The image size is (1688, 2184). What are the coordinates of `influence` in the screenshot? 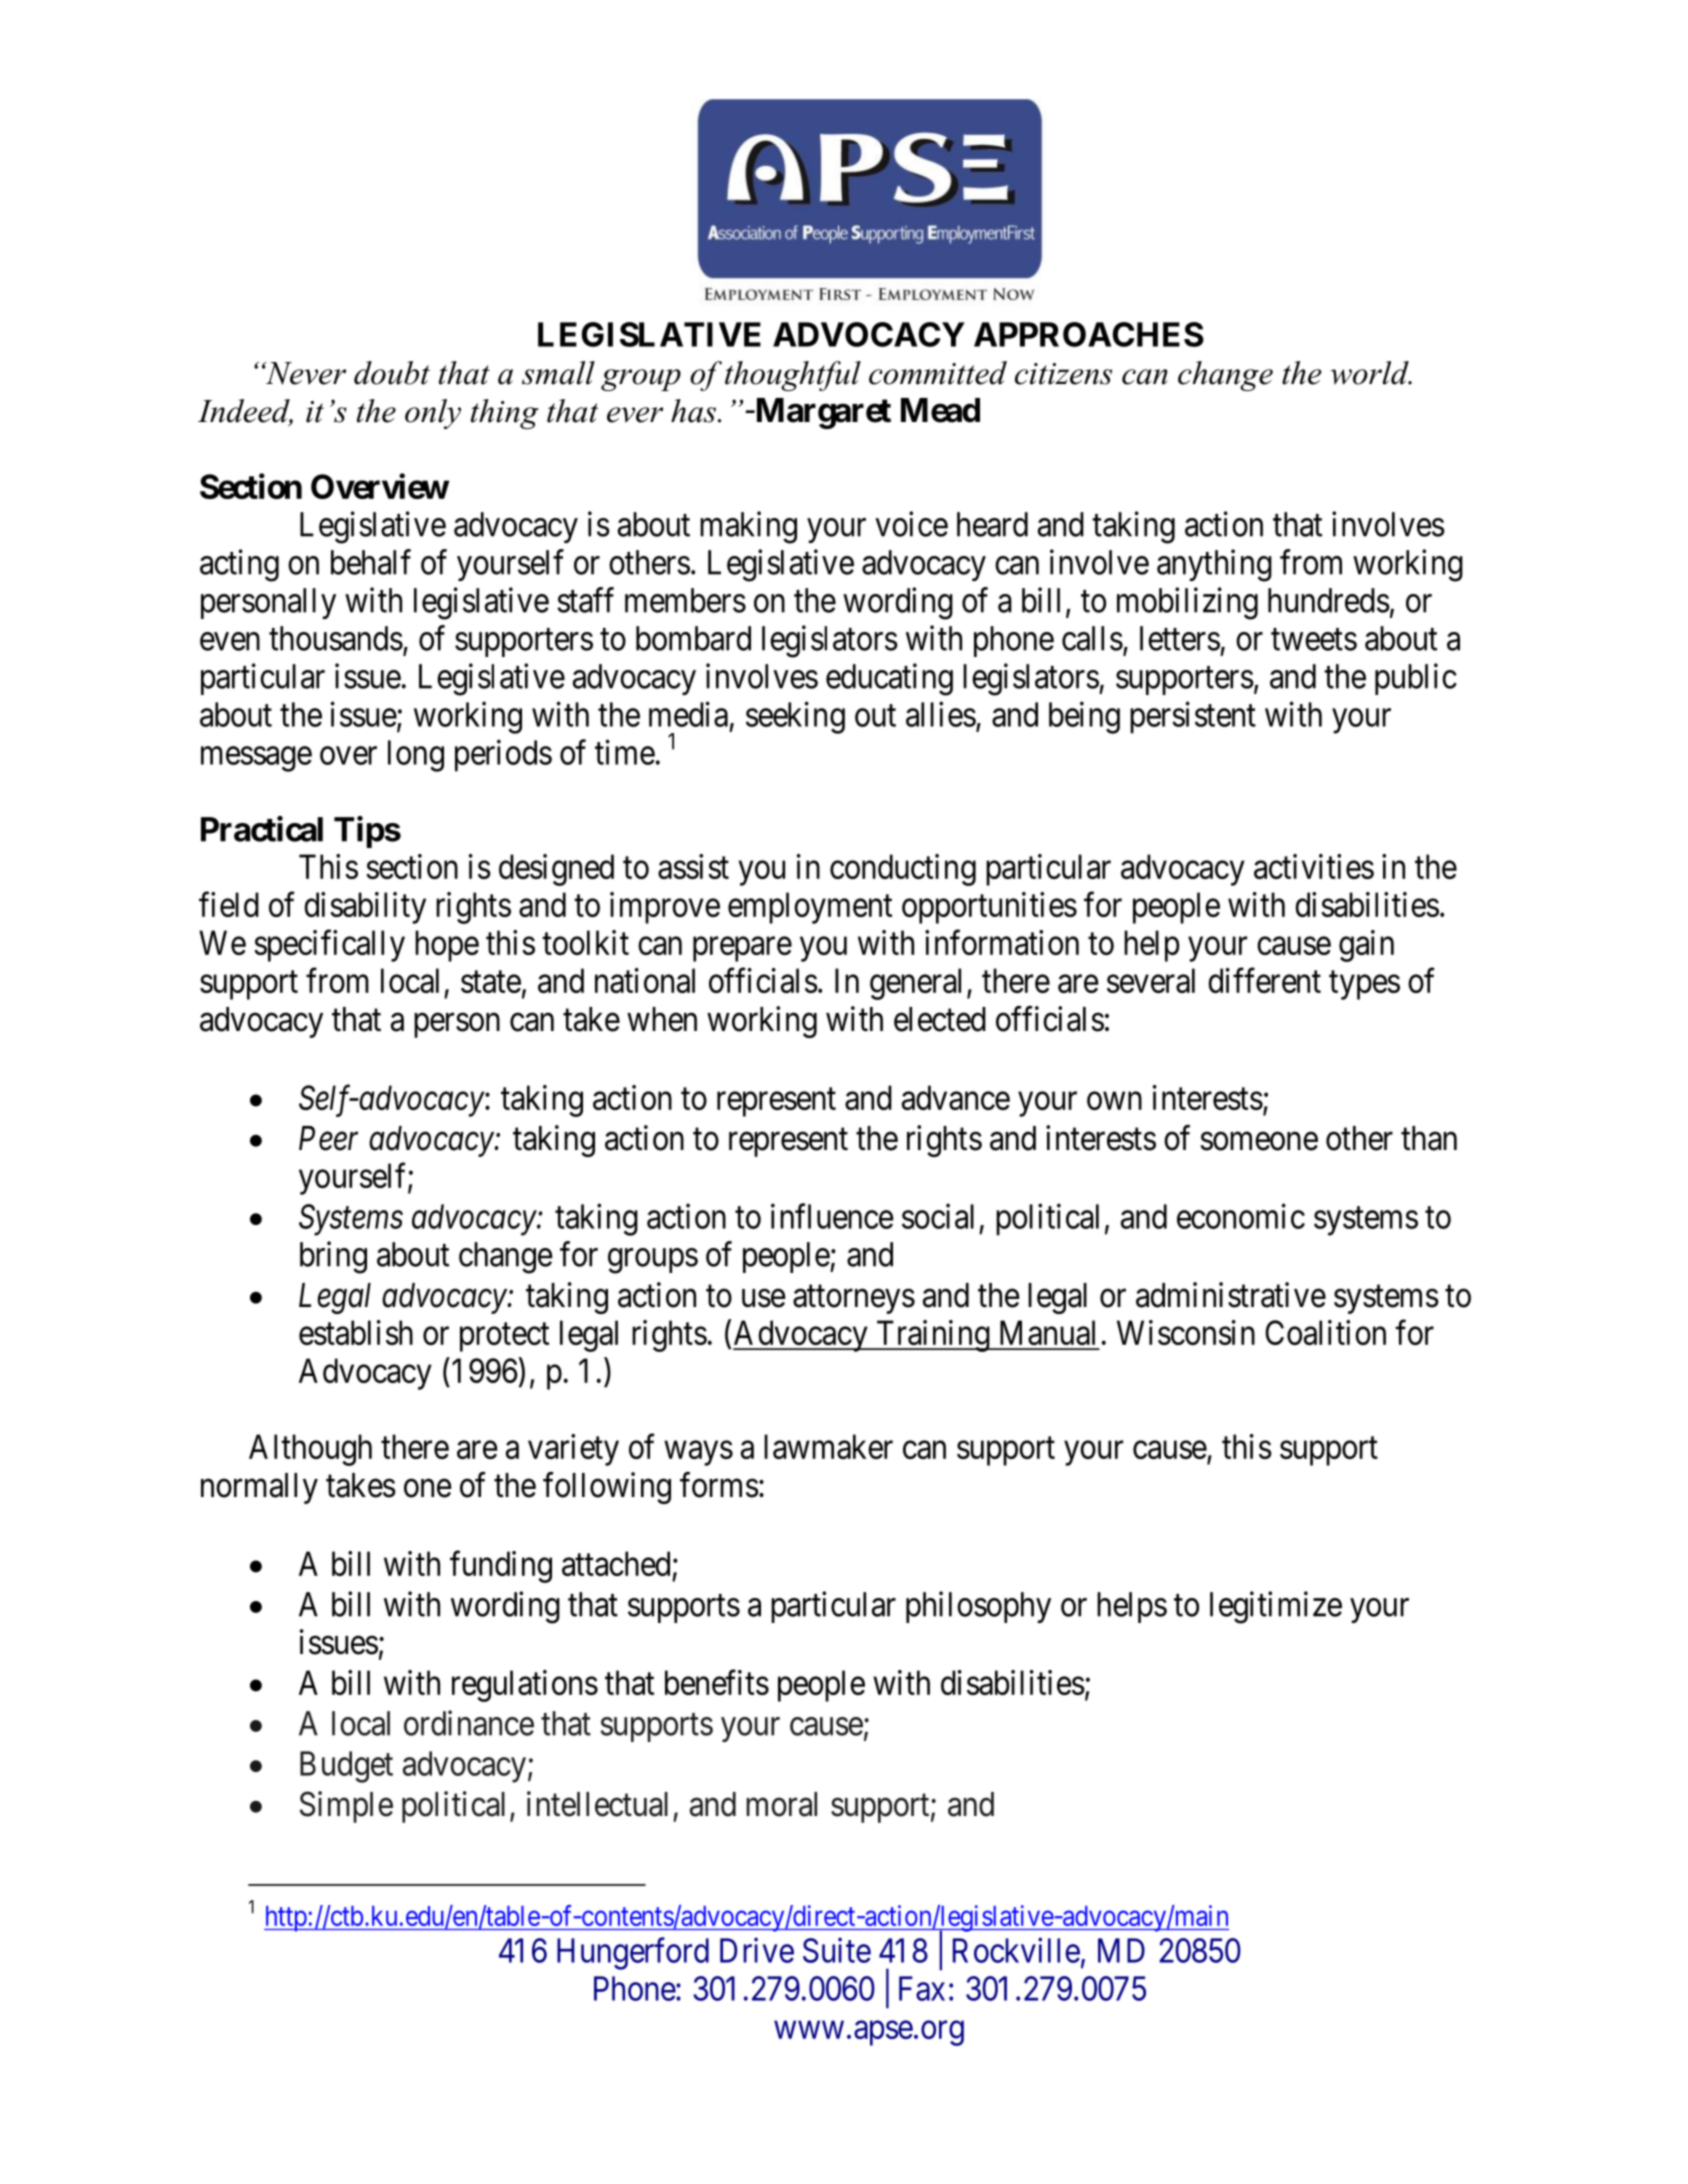 It's located at (832, 1216).
